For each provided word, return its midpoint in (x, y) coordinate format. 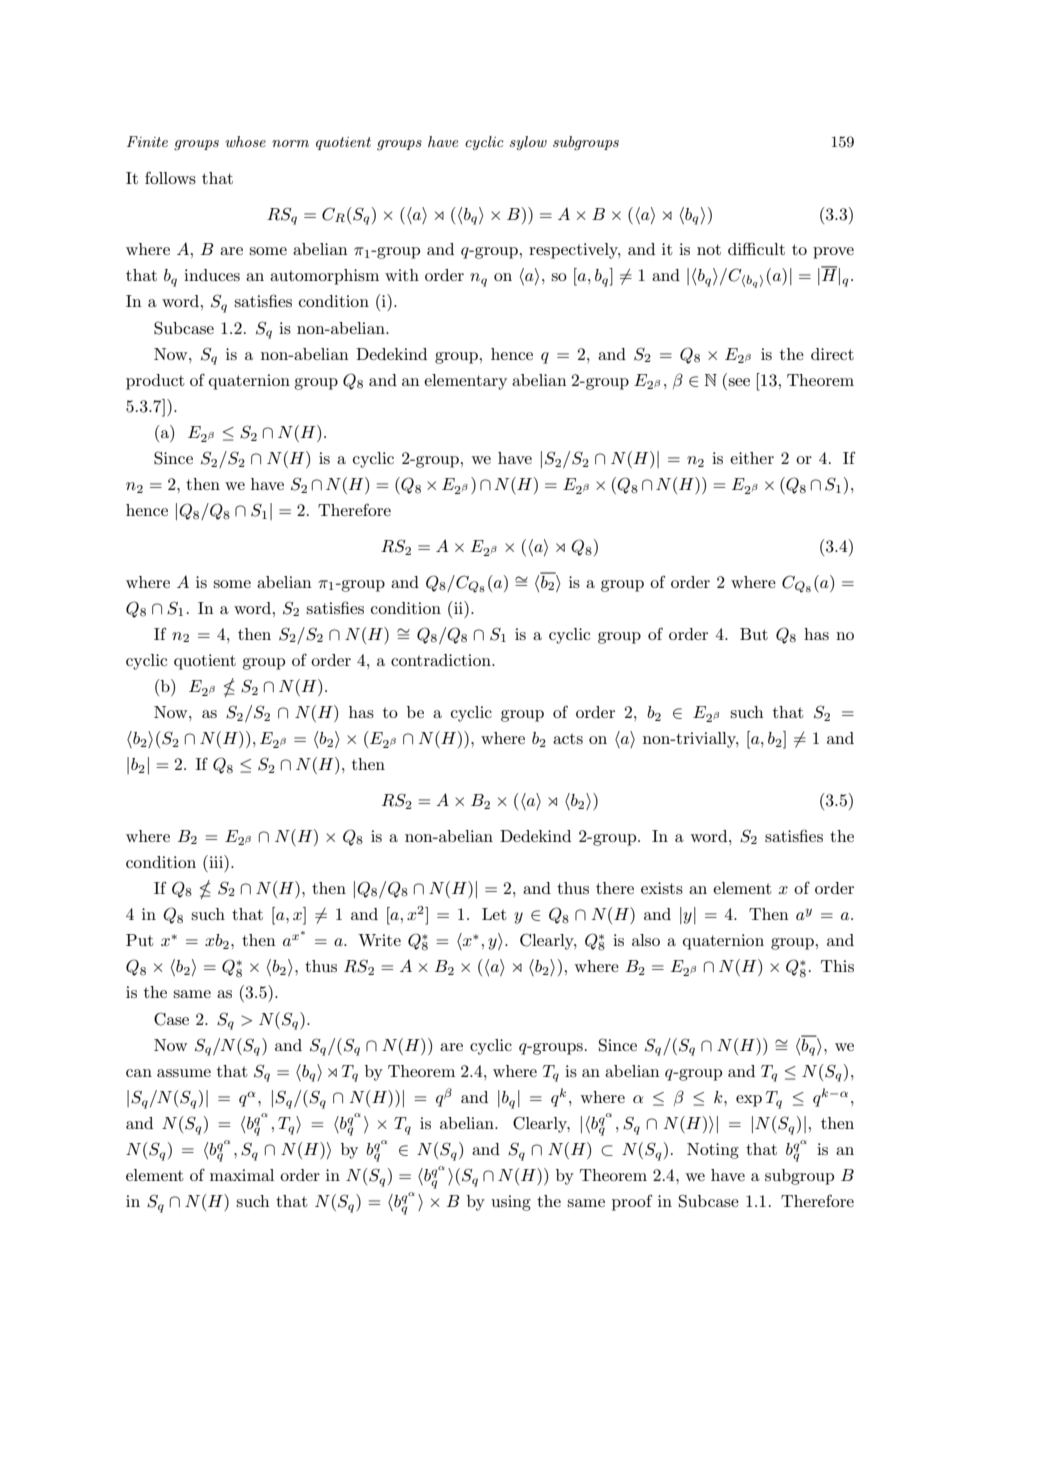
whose (245, 141)
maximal (242, 1175)
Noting (713, 1151)
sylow (528, 143)
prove (833, 253)
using (511, 1203)
